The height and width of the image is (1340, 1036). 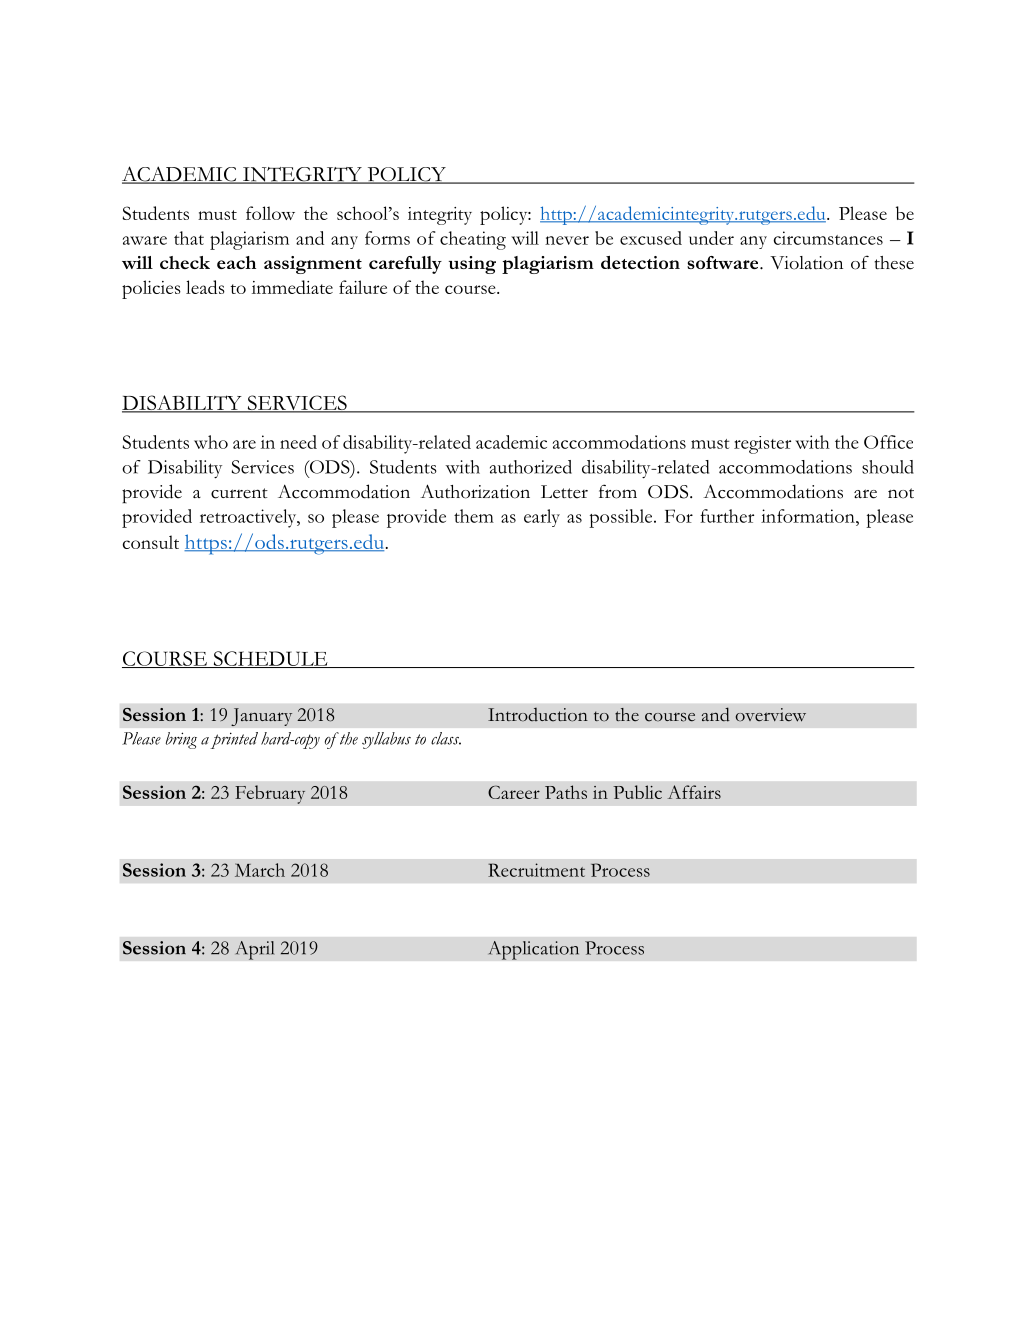 I want to click on early, so click(x=542, y=518).
